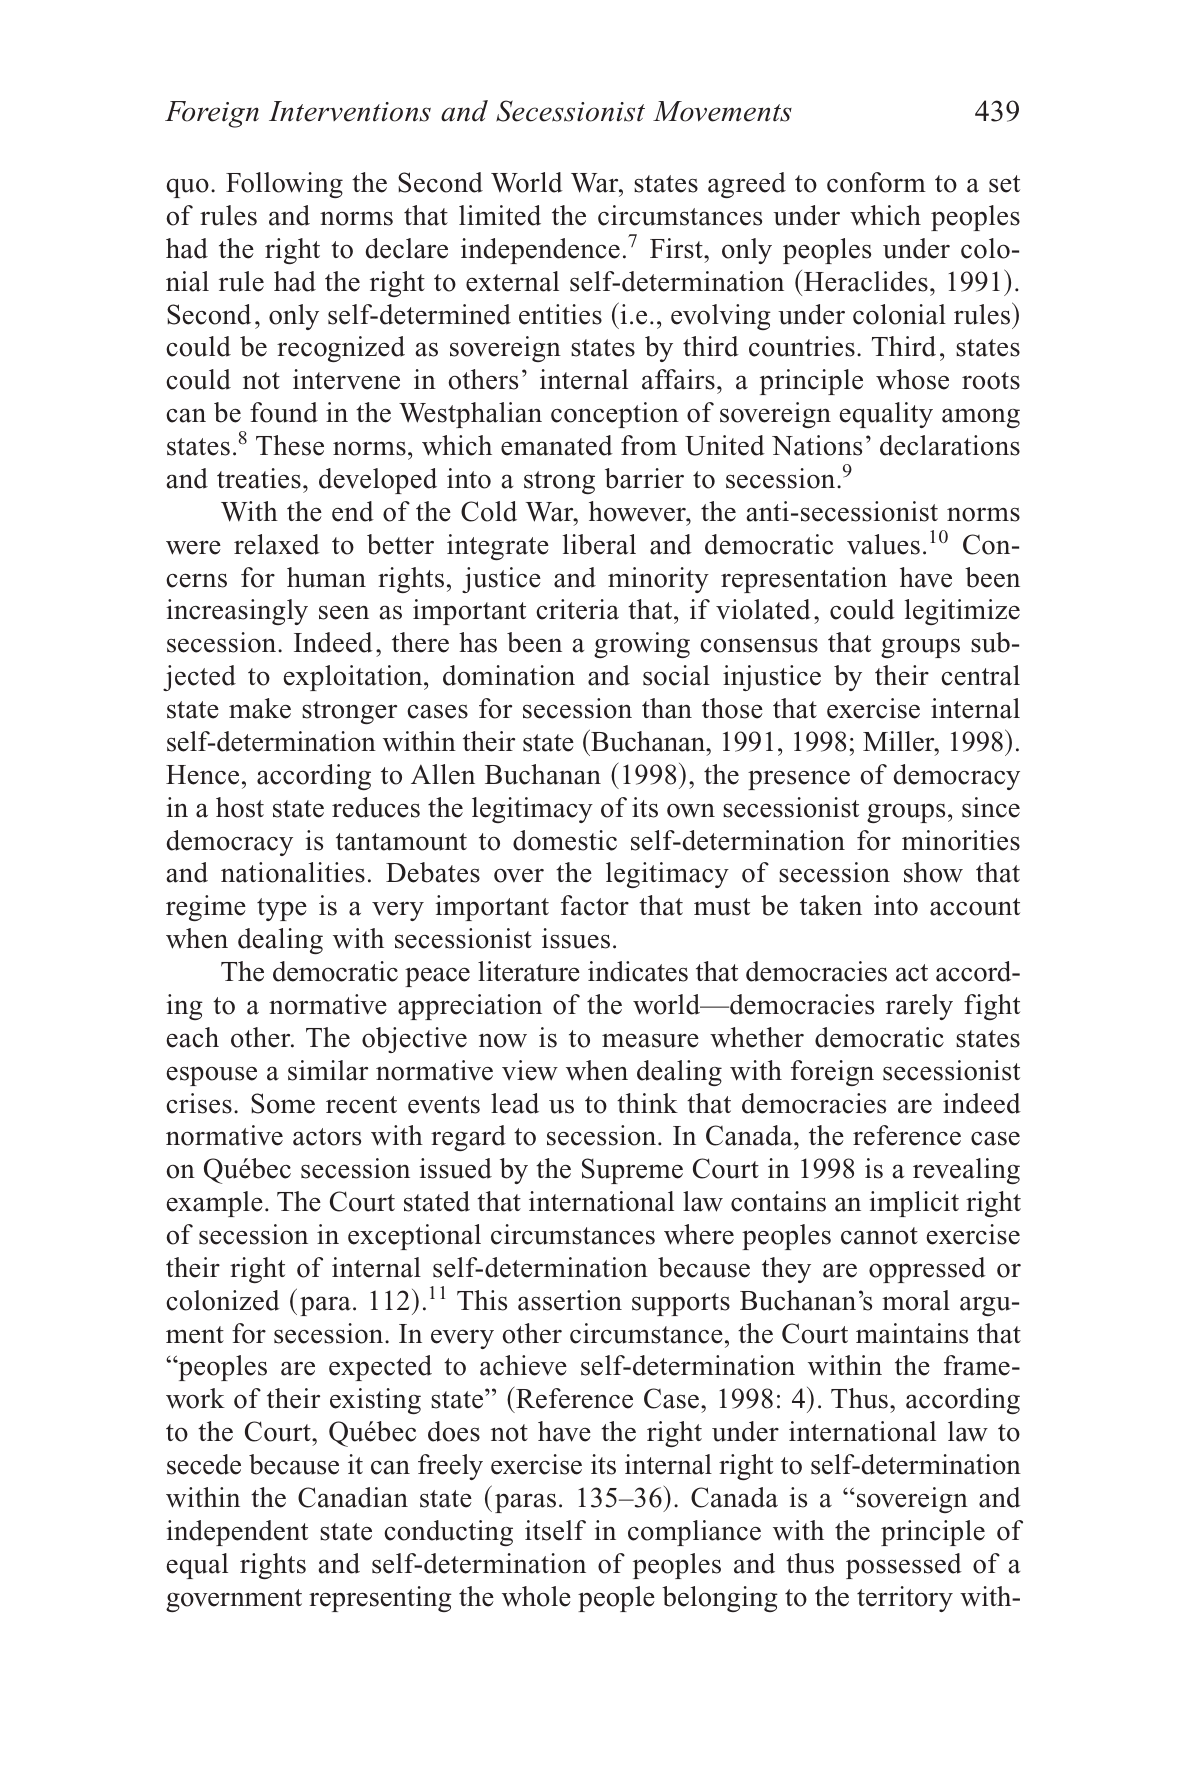  I want to click on possessed, so click(904, 1566).
